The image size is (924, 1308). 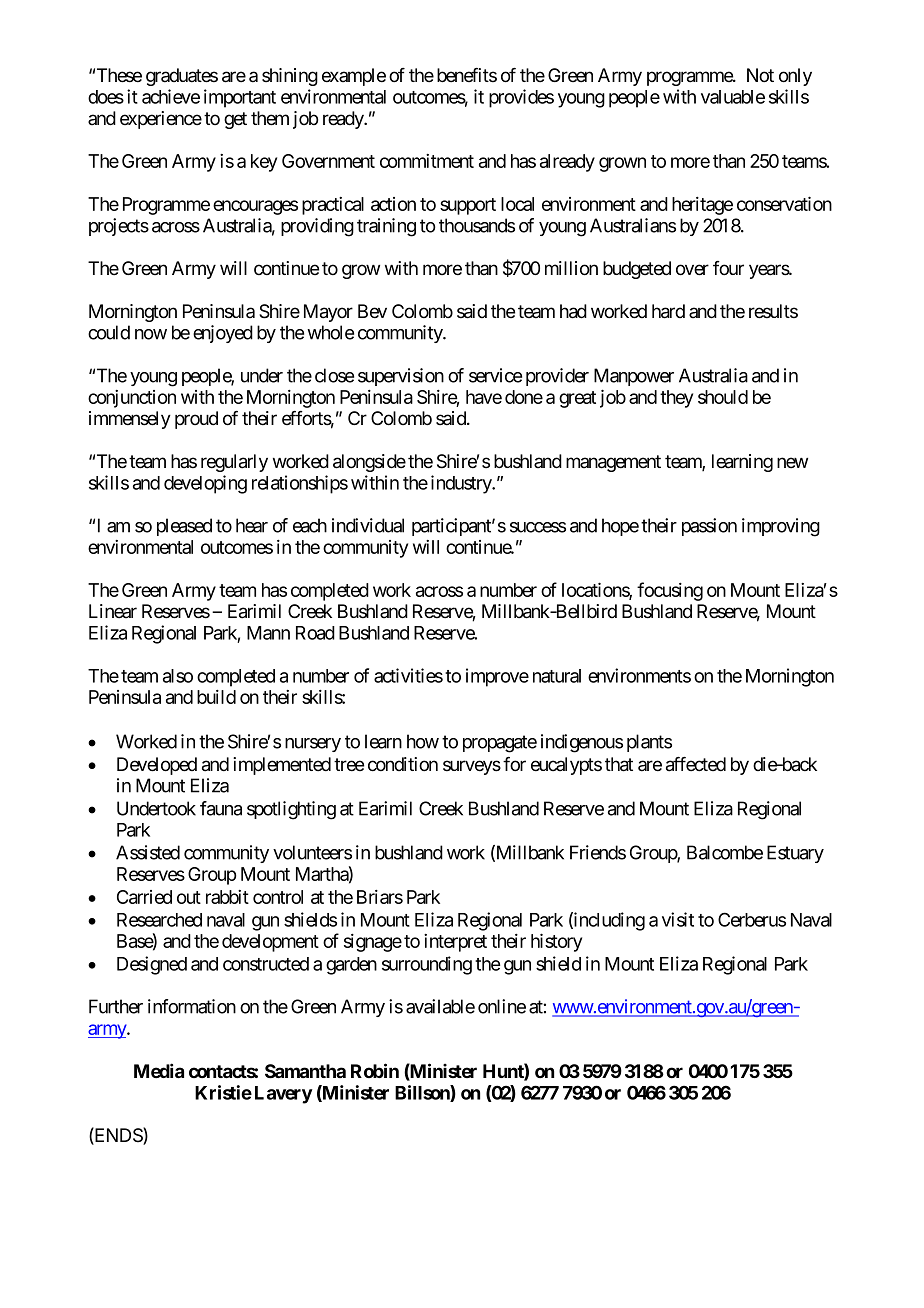 I want to click on service, so click(x=495, y=375).
